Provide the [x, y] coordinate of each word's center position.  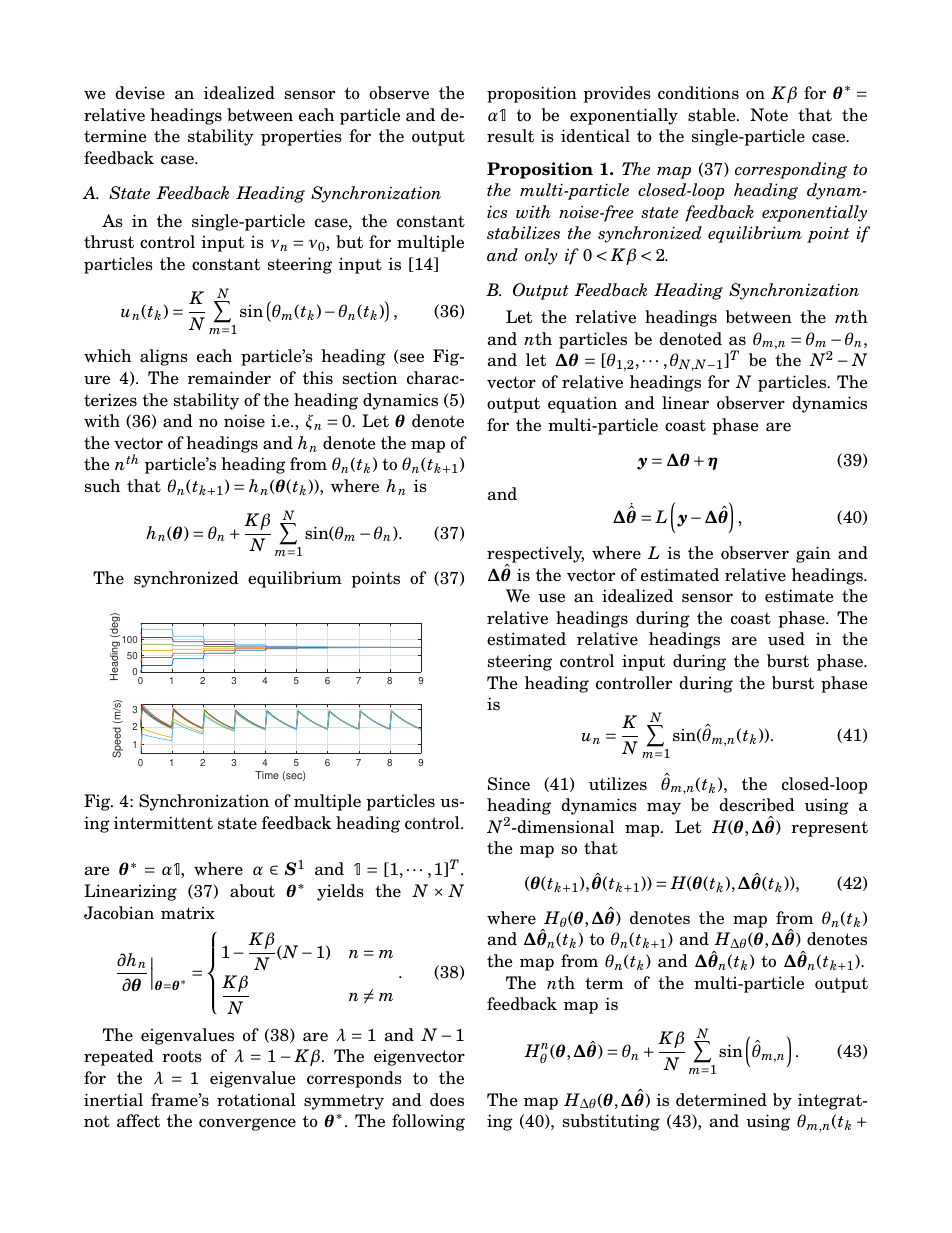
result [510, 136]
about [252, 890]
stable [713, 115]
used [786, 639]
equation [582, 404]
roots [182, 1056]
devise [140, 93]
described [757, 805]
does [447, 1100]
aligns [164, 357]
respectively [535, 555]
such [102, 486]
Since [509, 784]
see [411, 358]
